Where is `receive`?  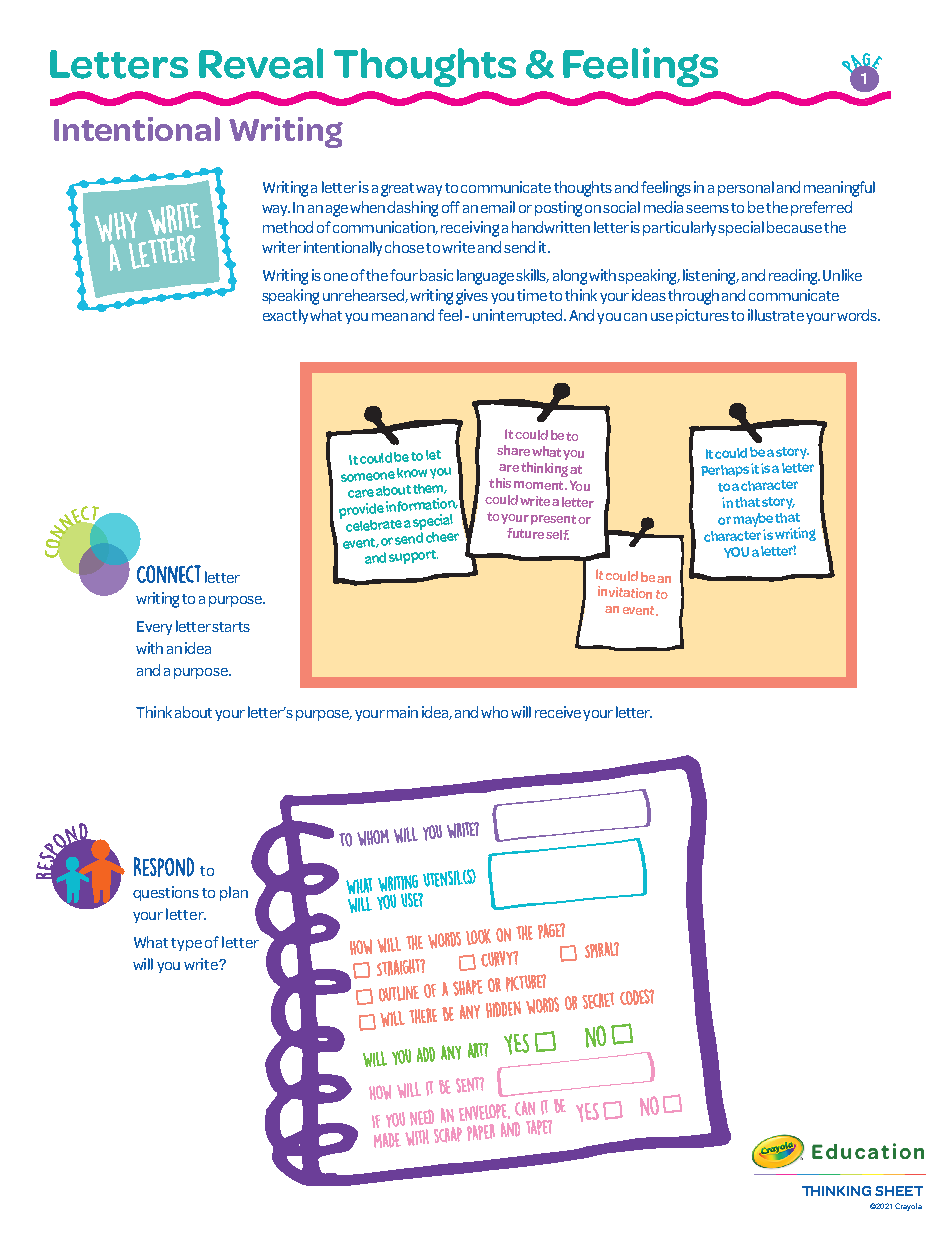 receive is located at coordinates (558, 712).
